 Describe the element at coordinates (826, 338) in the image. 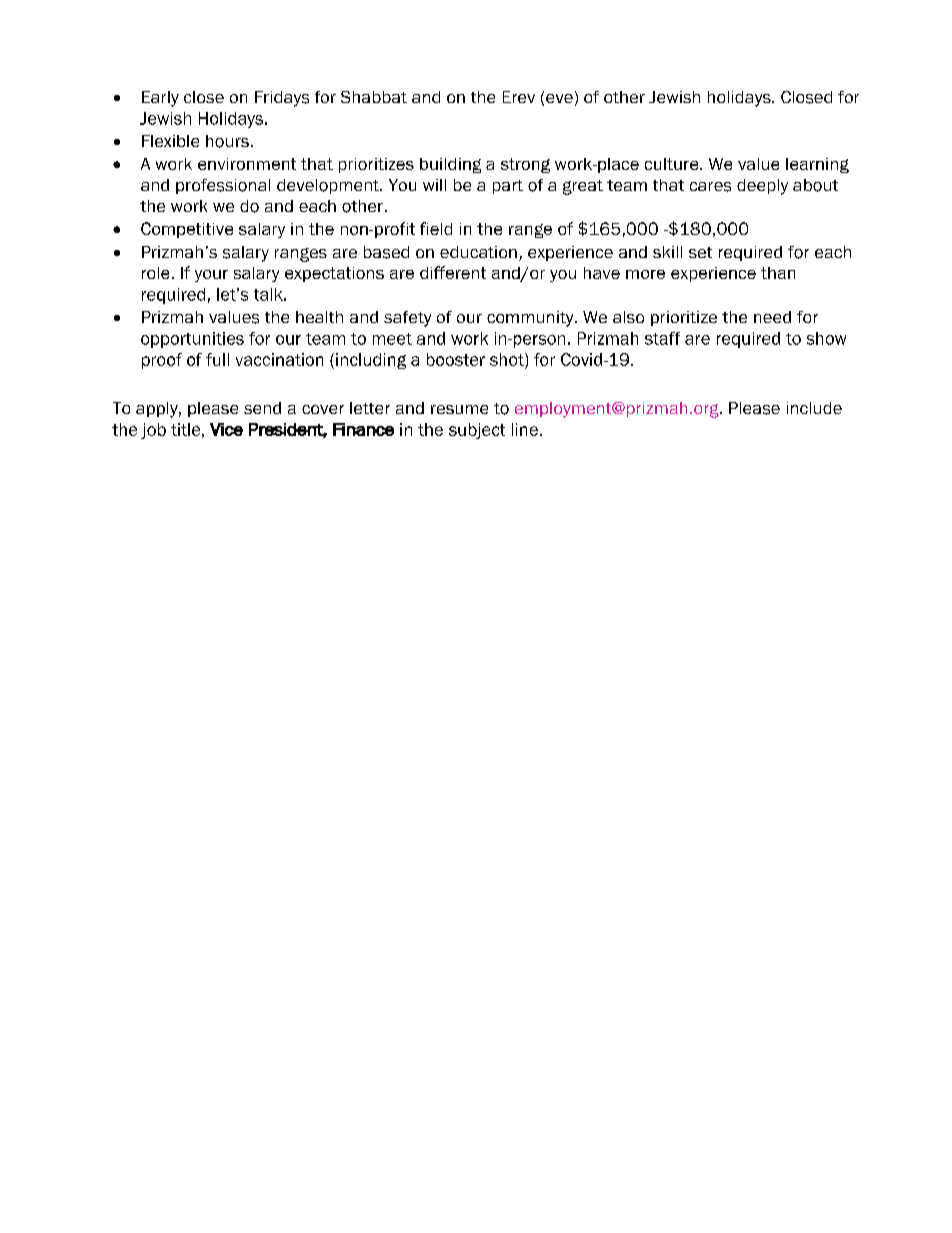

I see `show` at that location.
